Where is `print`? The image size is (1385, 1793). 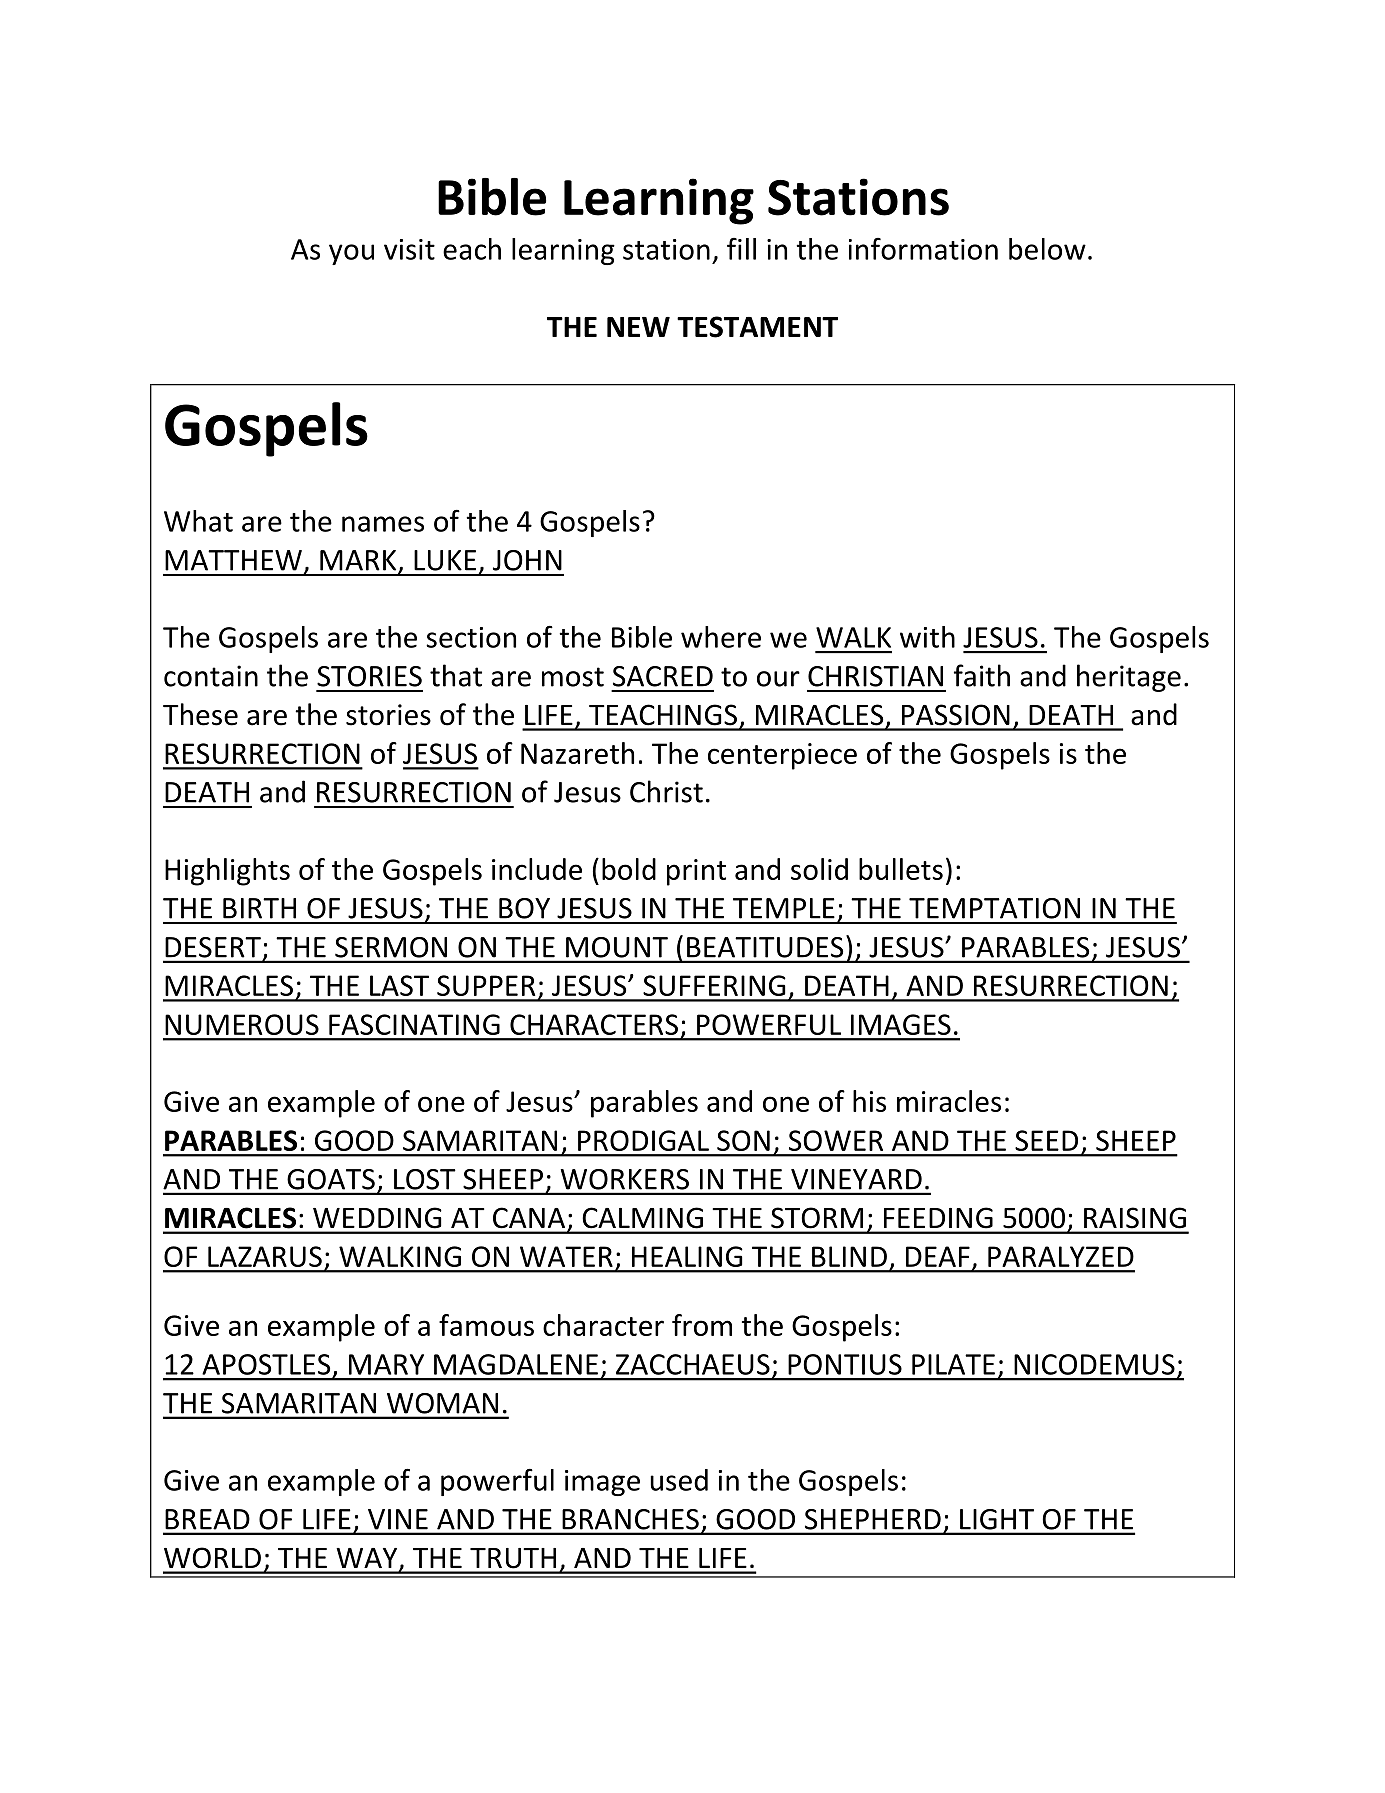
print is located at coordinates (696, 872).
